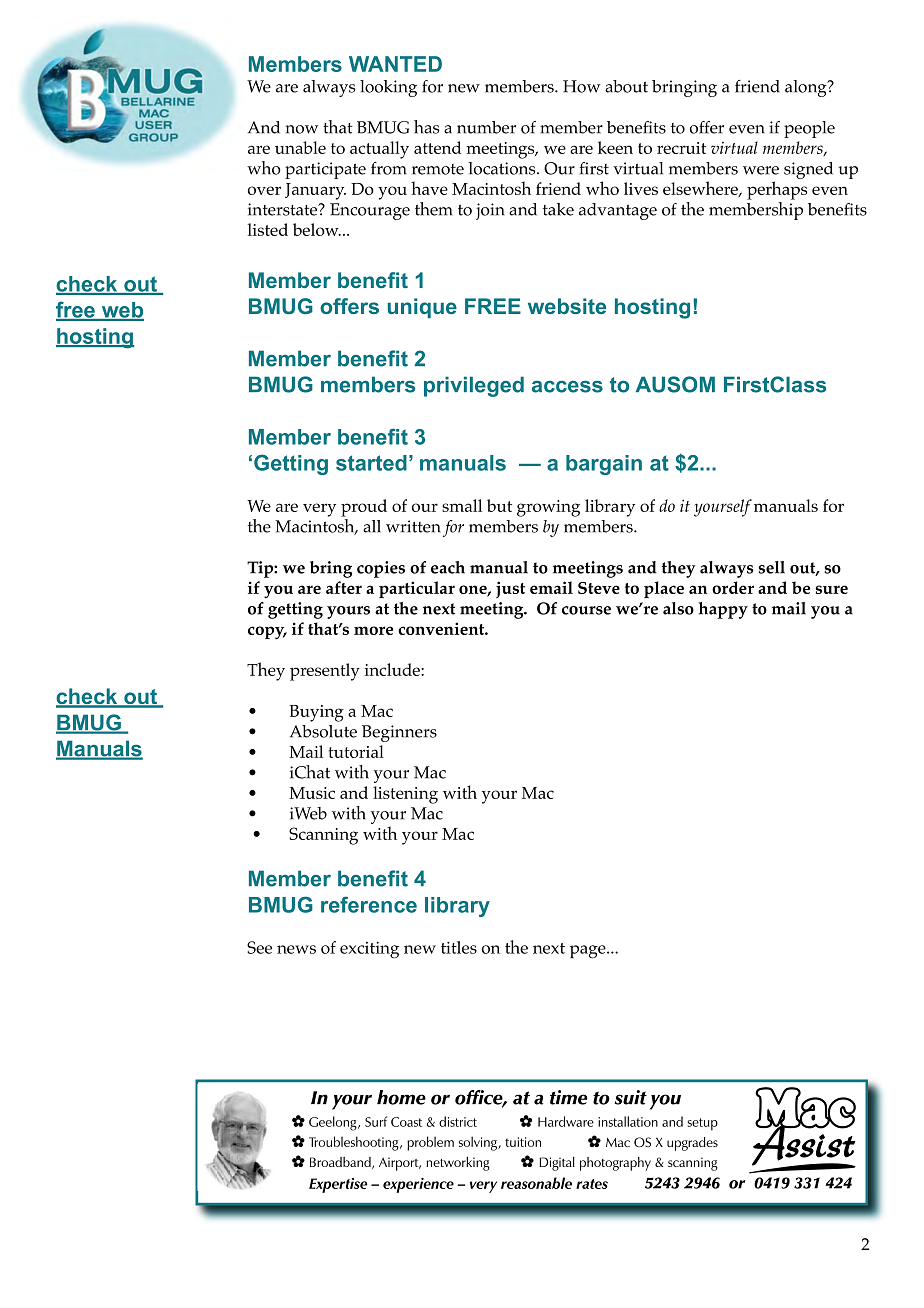 Image resolution: width=924 pixels, height=1308 pixels. Describe the element at coordinates (807, 88) in the page. I see `along` at that location.
